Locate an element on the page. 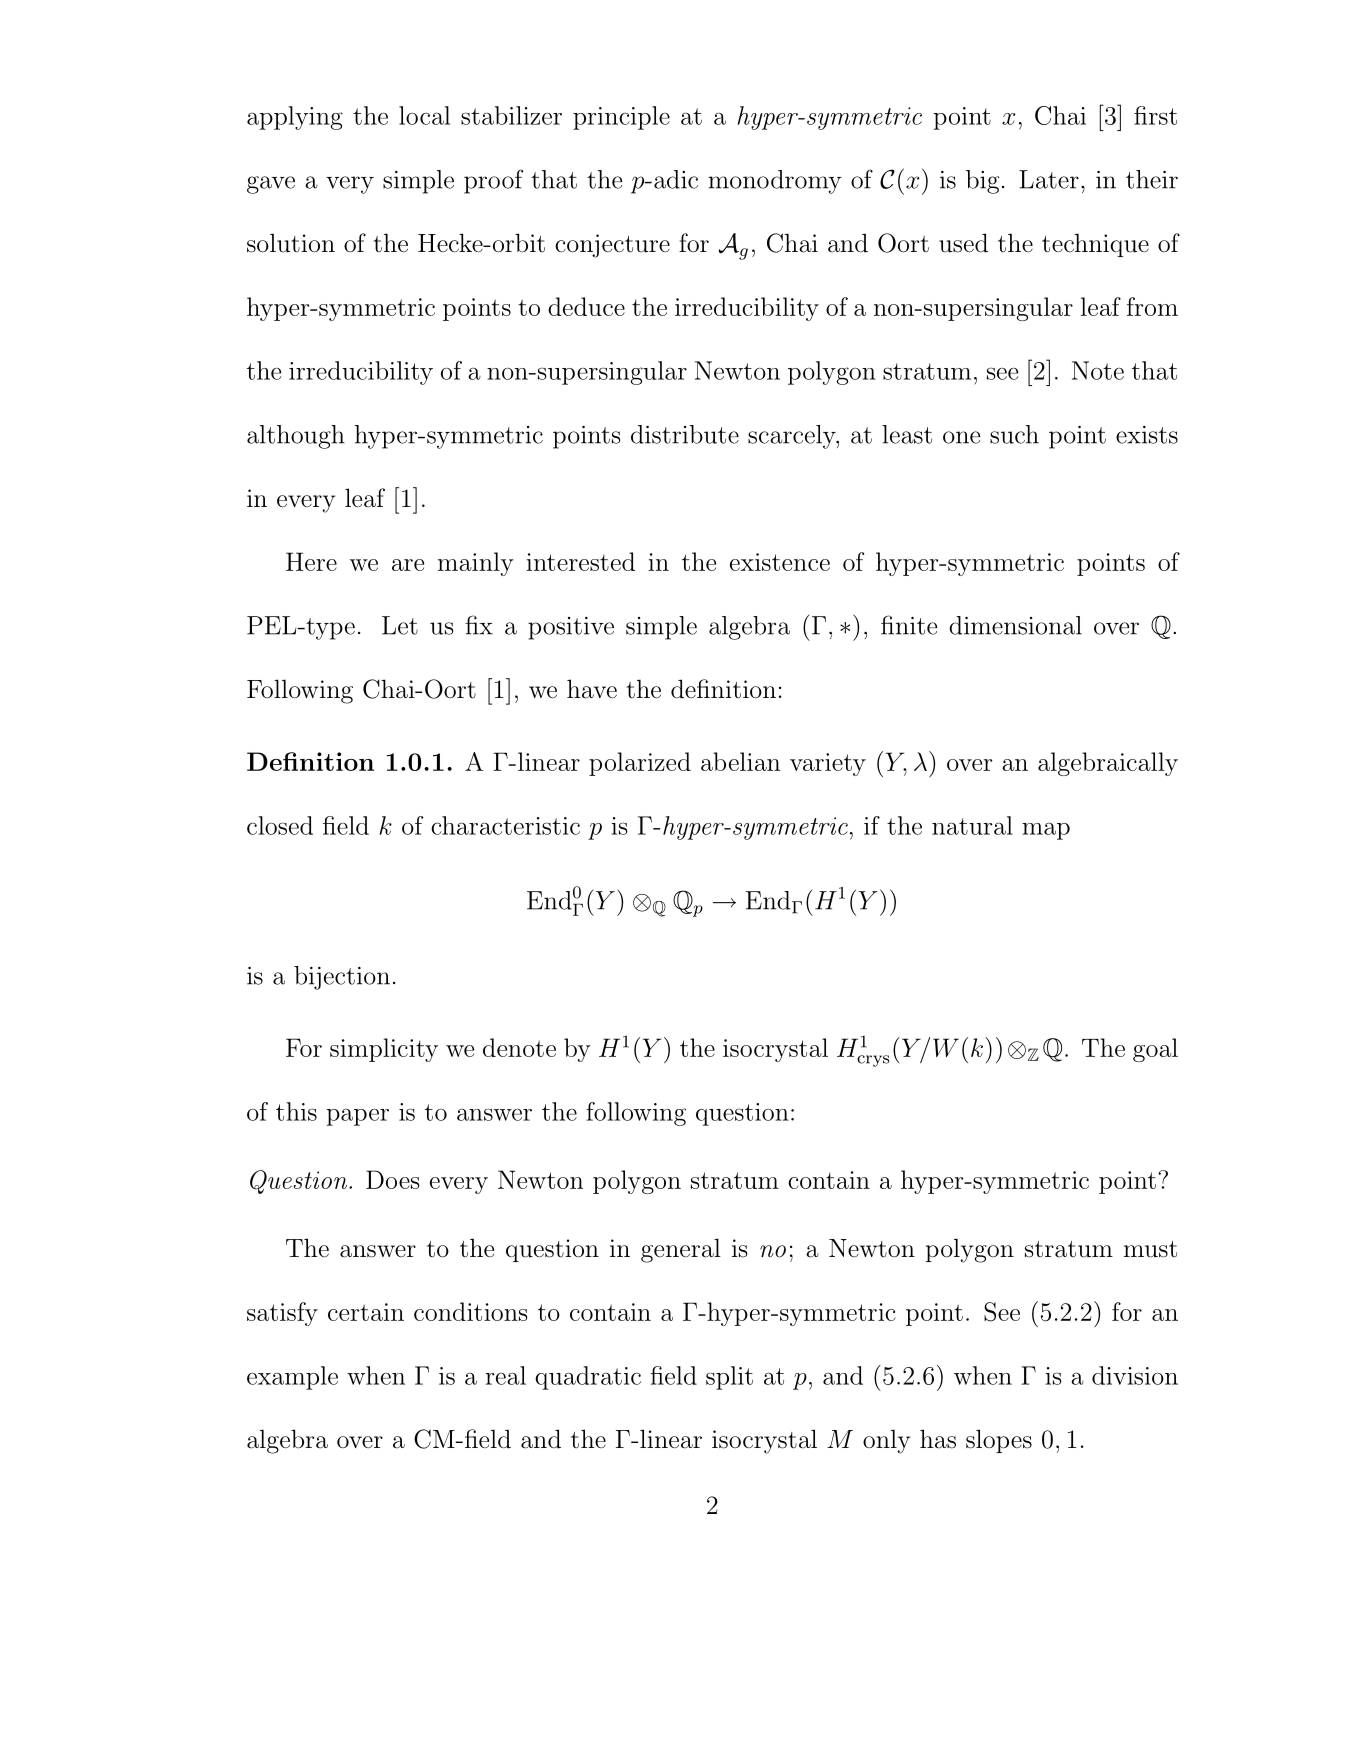 This image has height=1747, width=1350. map is located at coordinates (1046, 831).
